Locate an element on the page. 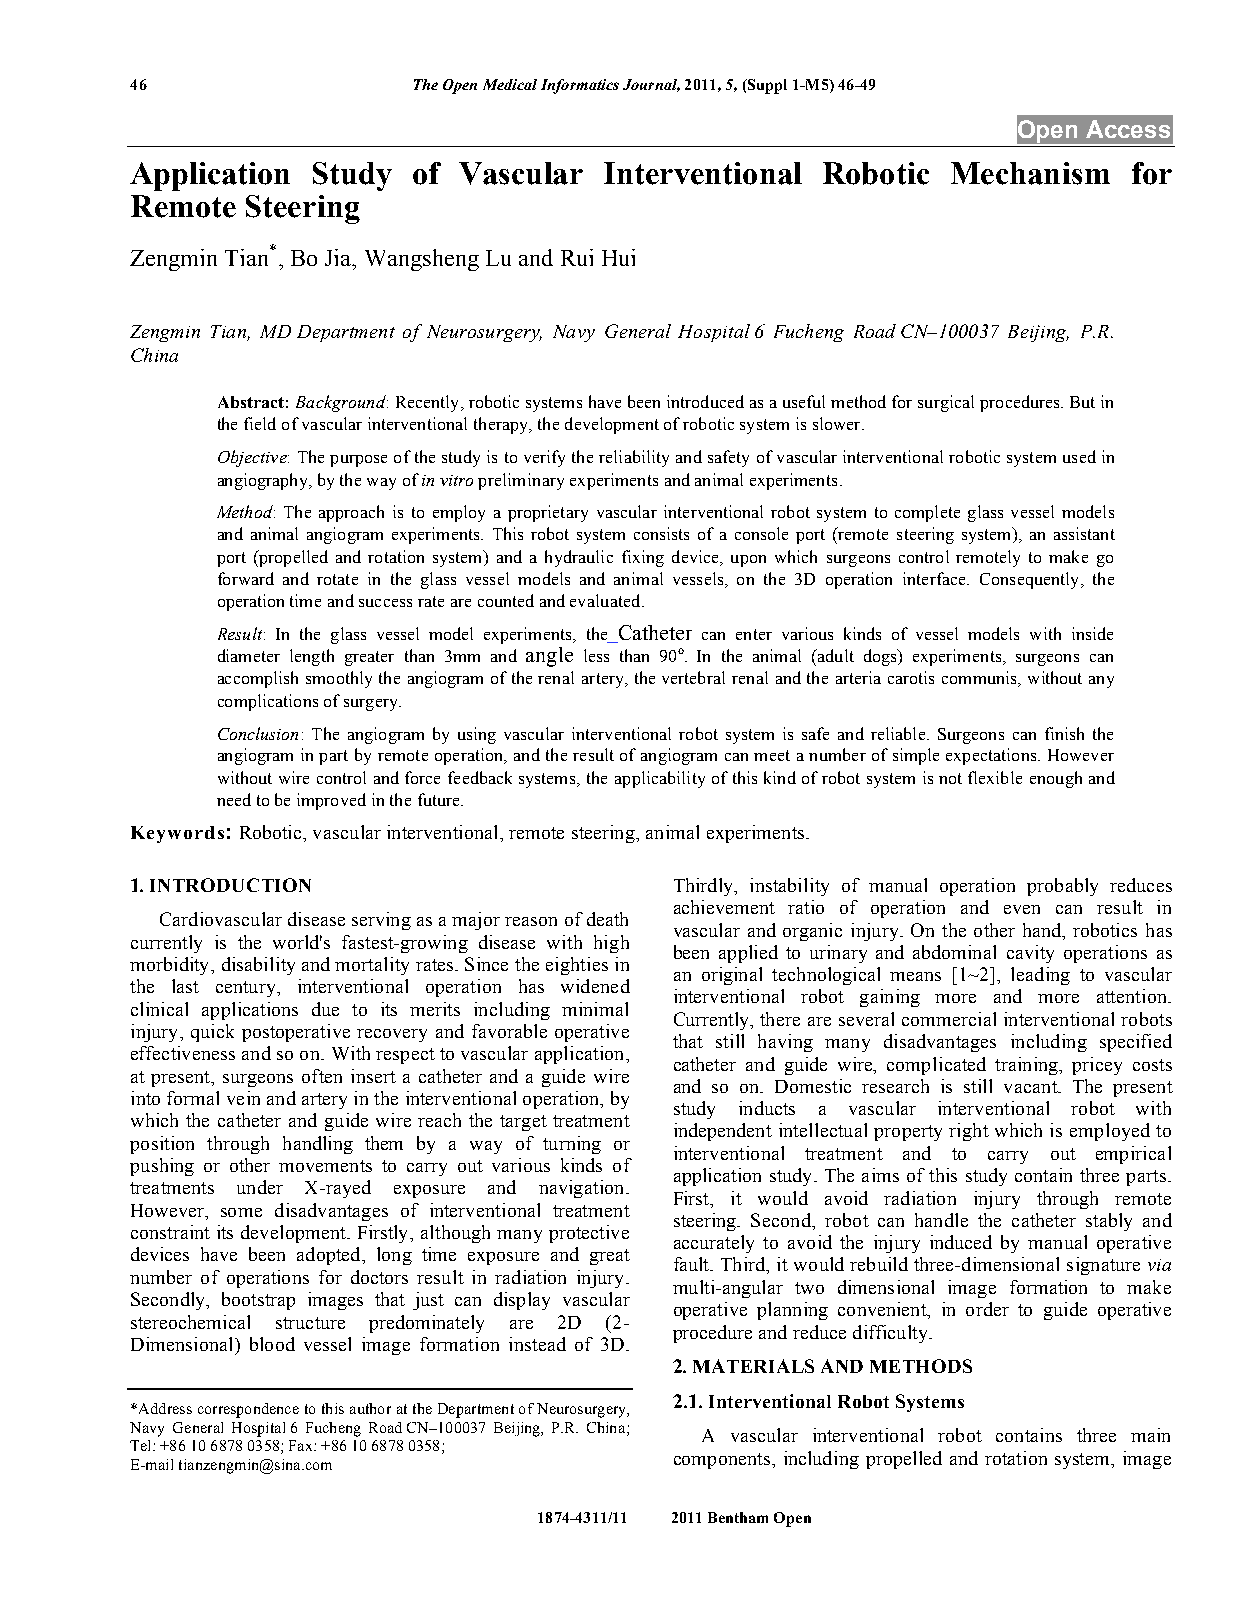 This page has width=1244, height=1609. reliability is located at coordinates (634, 458).
